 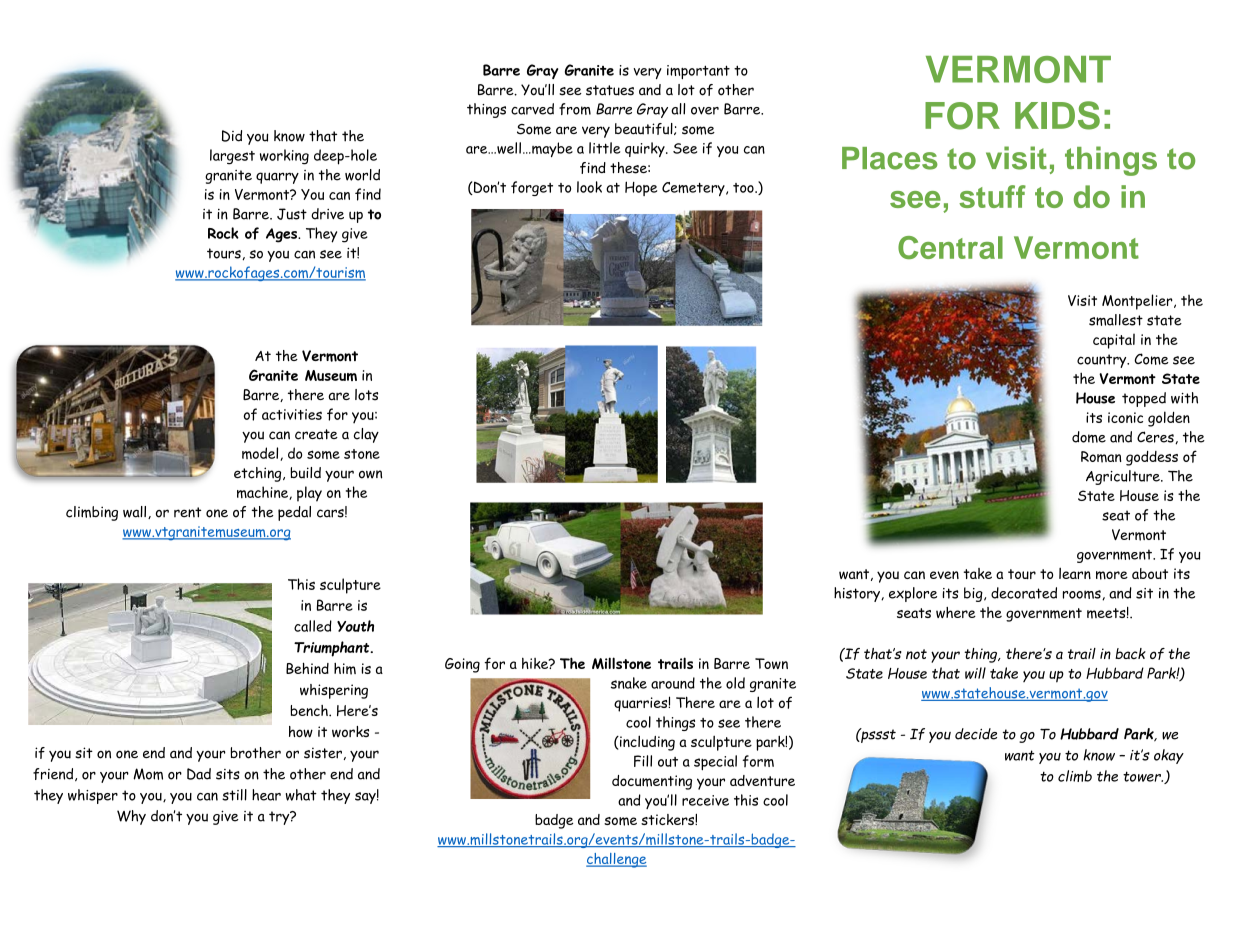 I want to click on called, so click(x=313, y=626).
